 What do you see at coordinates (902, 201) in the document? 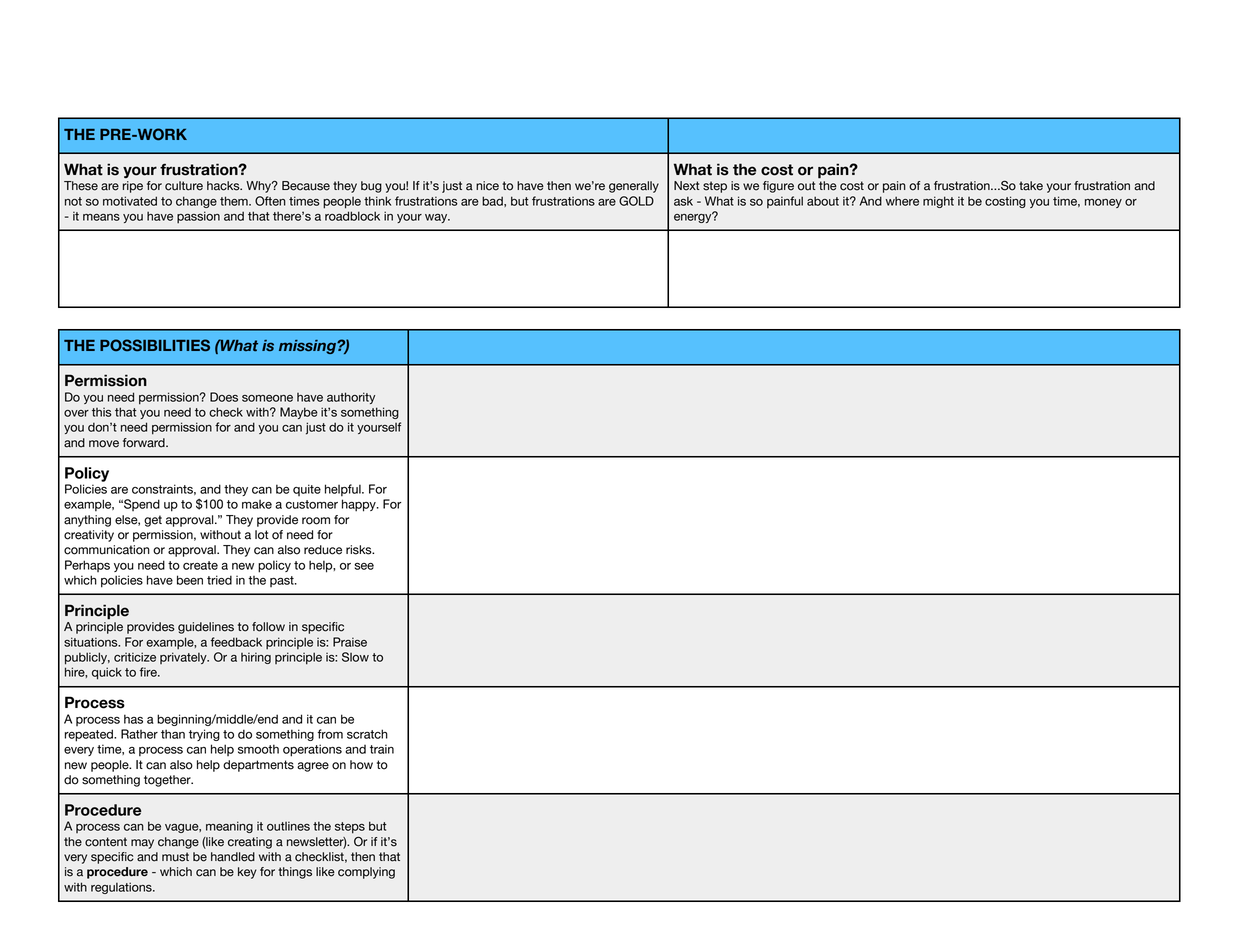
I see `where` at bounding box center [902, 201].
